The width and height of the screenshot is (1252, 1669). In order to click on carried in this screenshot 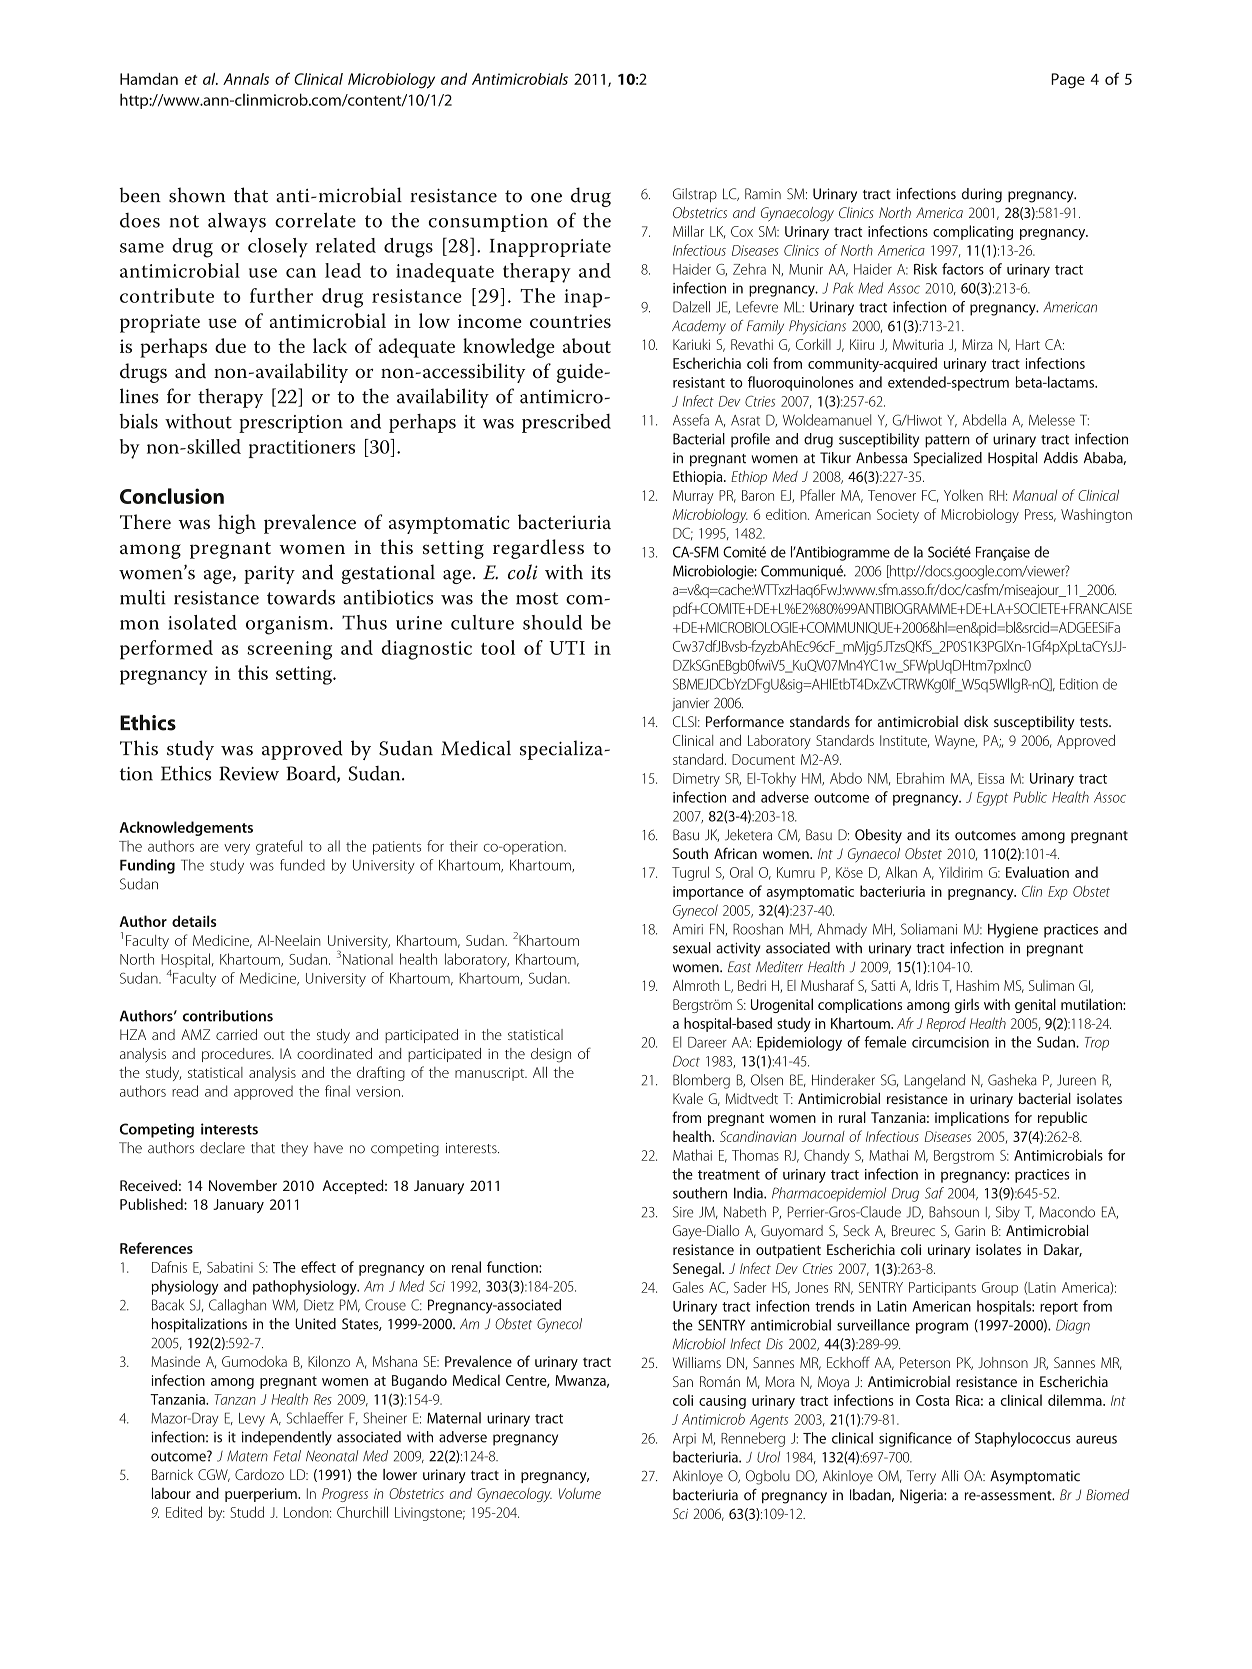, I will do `click(236, 1034)`.
